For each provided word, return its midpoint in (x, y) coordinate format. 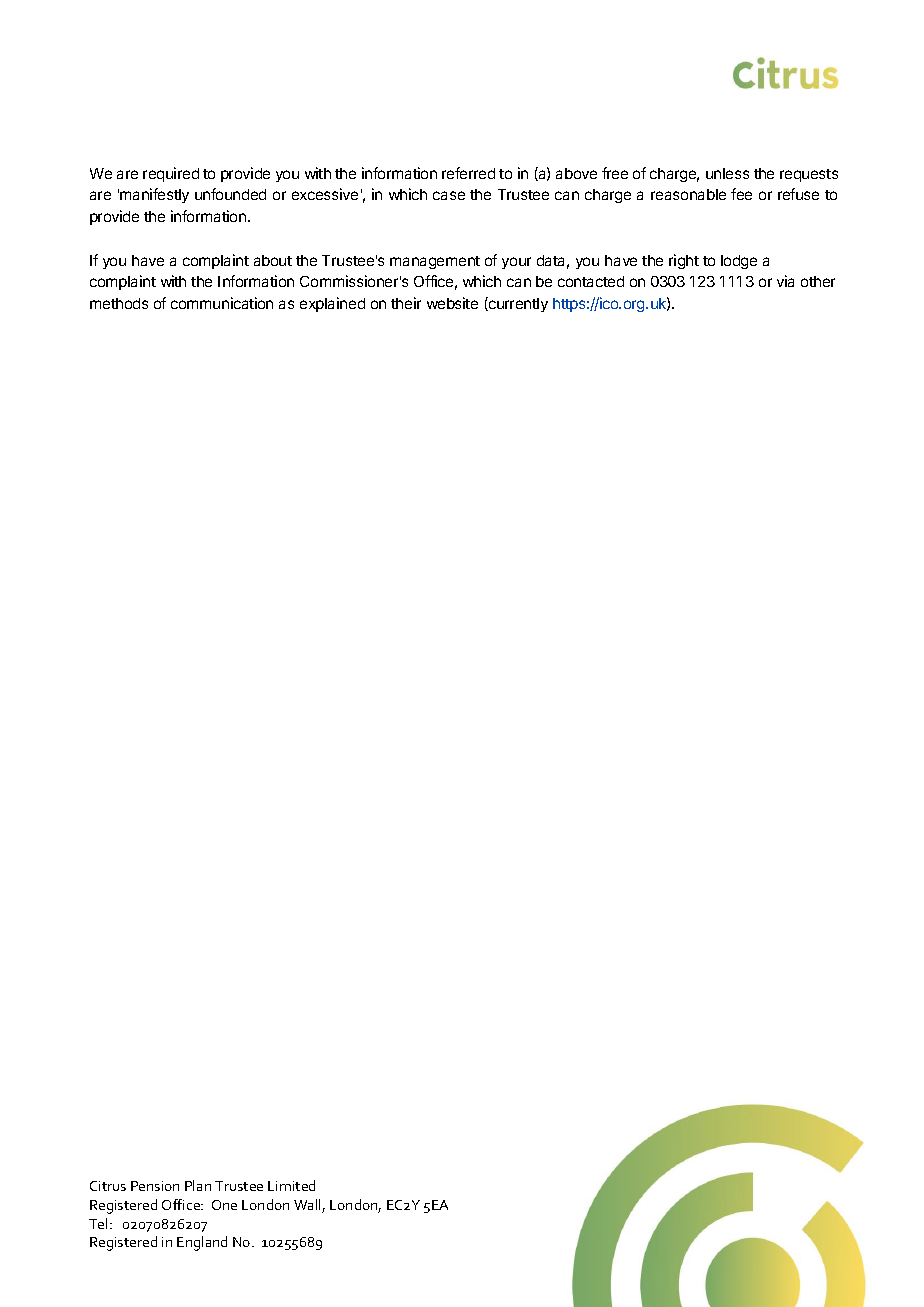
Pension (155, 1186)
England (202, 1243)
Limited (291, 1185)
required (171, 174)
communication (222, 303)
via (785, 281)
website (452, 303)
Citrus (108, 1186)
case (449, 195)
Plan (198, 1185)
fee (741, 194)
